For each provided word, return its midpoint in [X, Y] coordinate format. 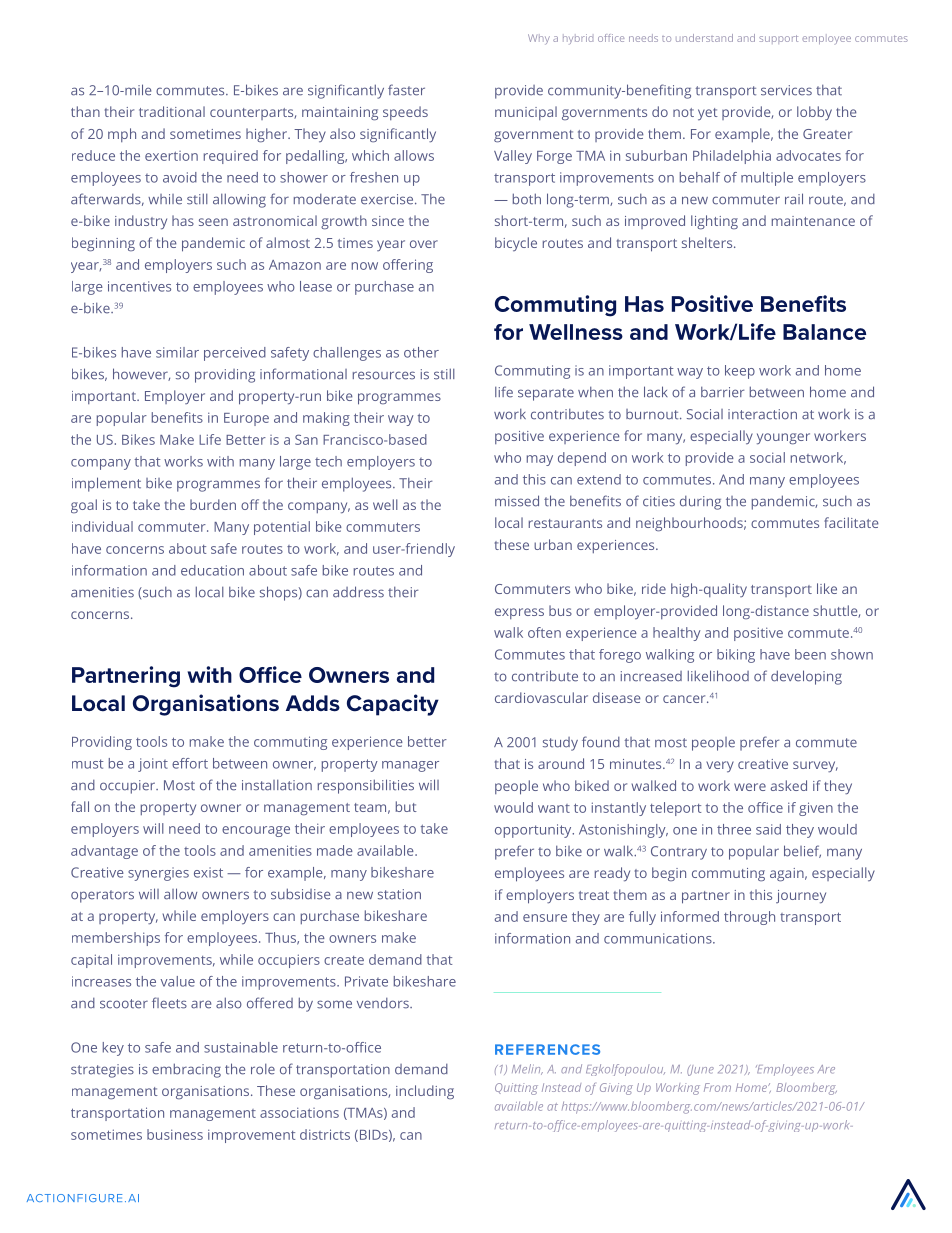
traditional [172, 111]
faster [406, 90]
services [786, 90]
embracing [186, 1070]
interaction [762, 414]
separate [546, 394]
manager [410, 766]
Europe [246, 419]
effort [190, 763]
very [720, 766]
